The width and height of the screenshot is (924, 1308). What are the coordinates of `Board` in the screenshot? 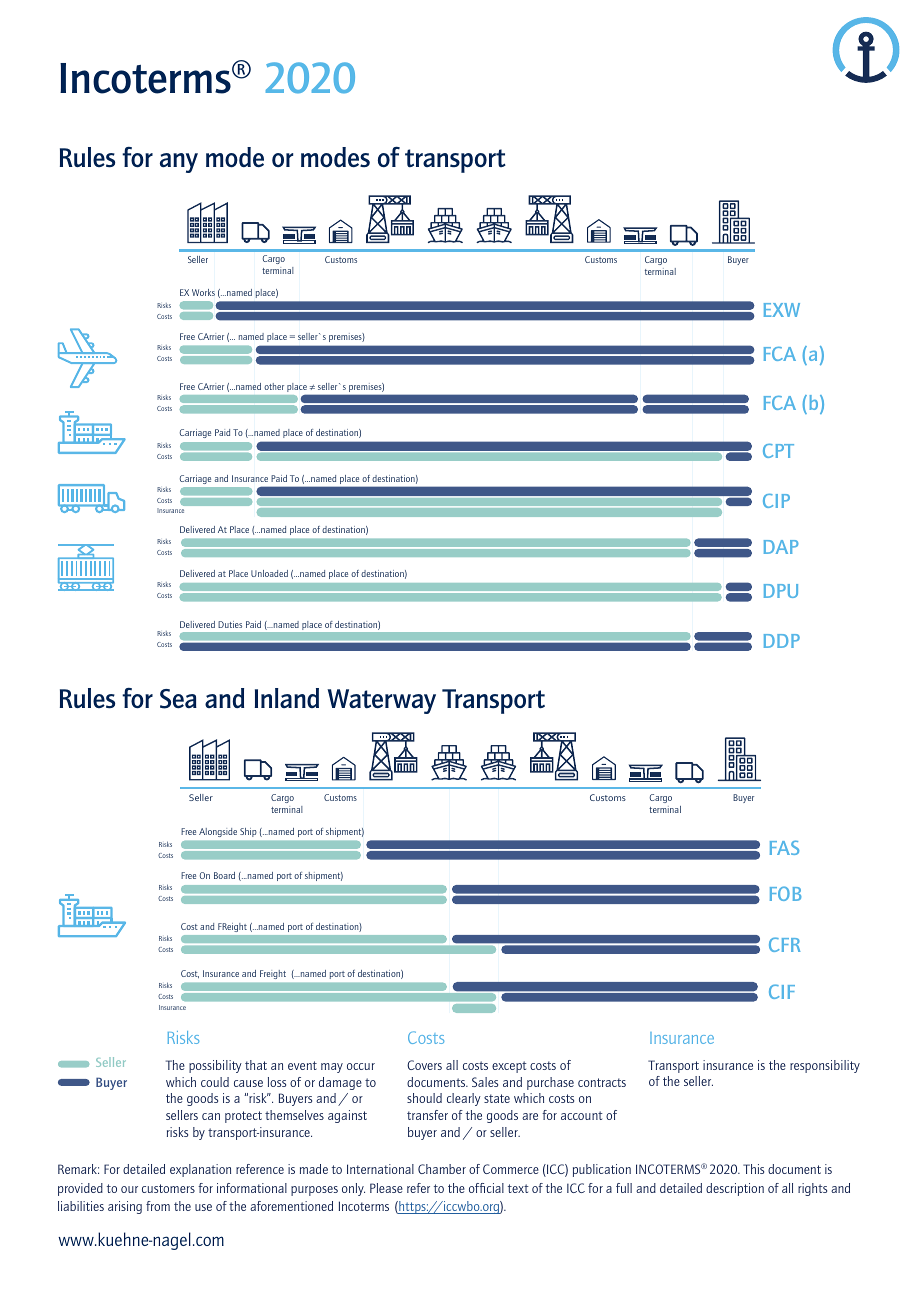 It's located at (224, 875).
